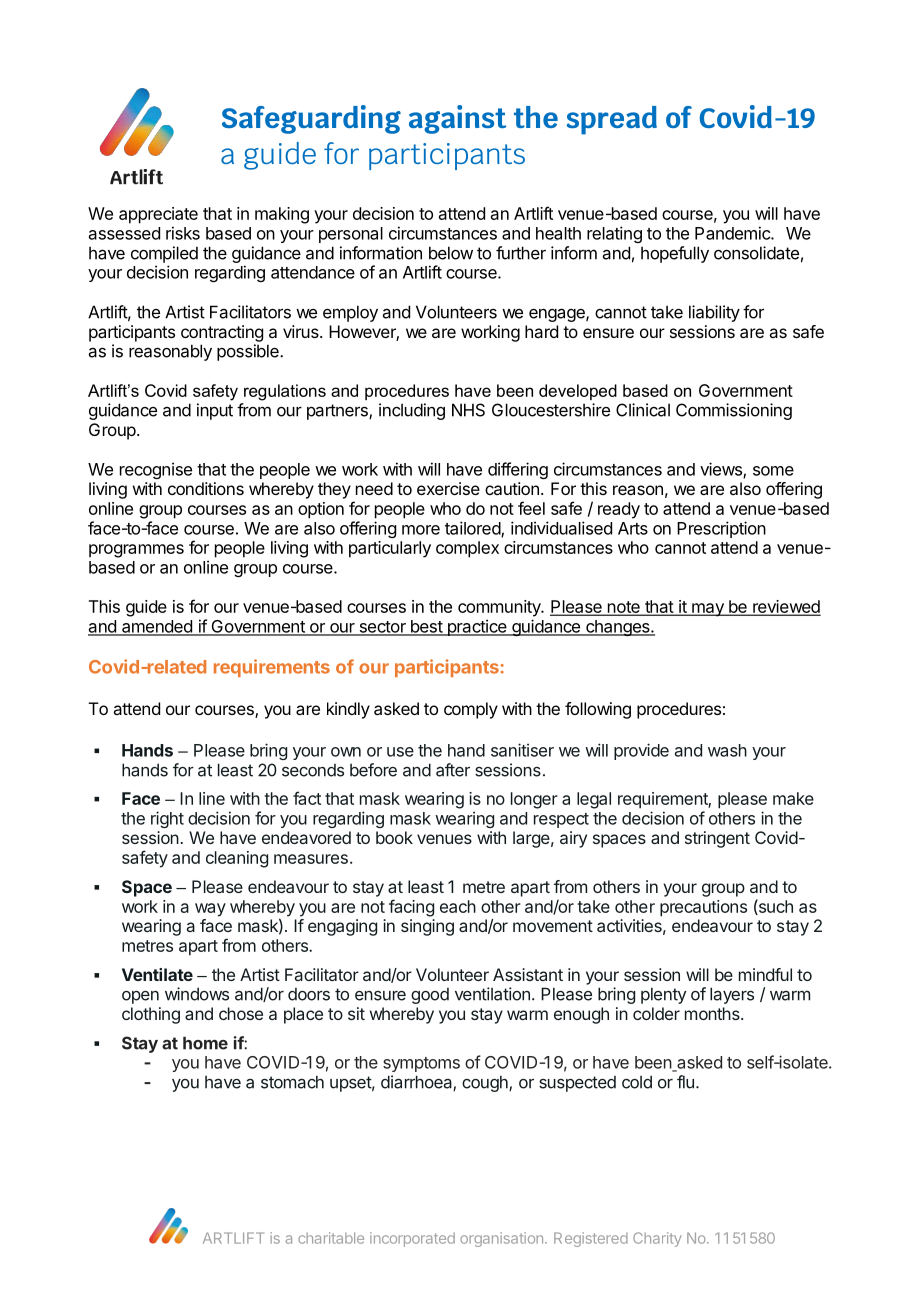 This page has height=1308, width=924. I want to click on charitable, so click(331, 1238).
